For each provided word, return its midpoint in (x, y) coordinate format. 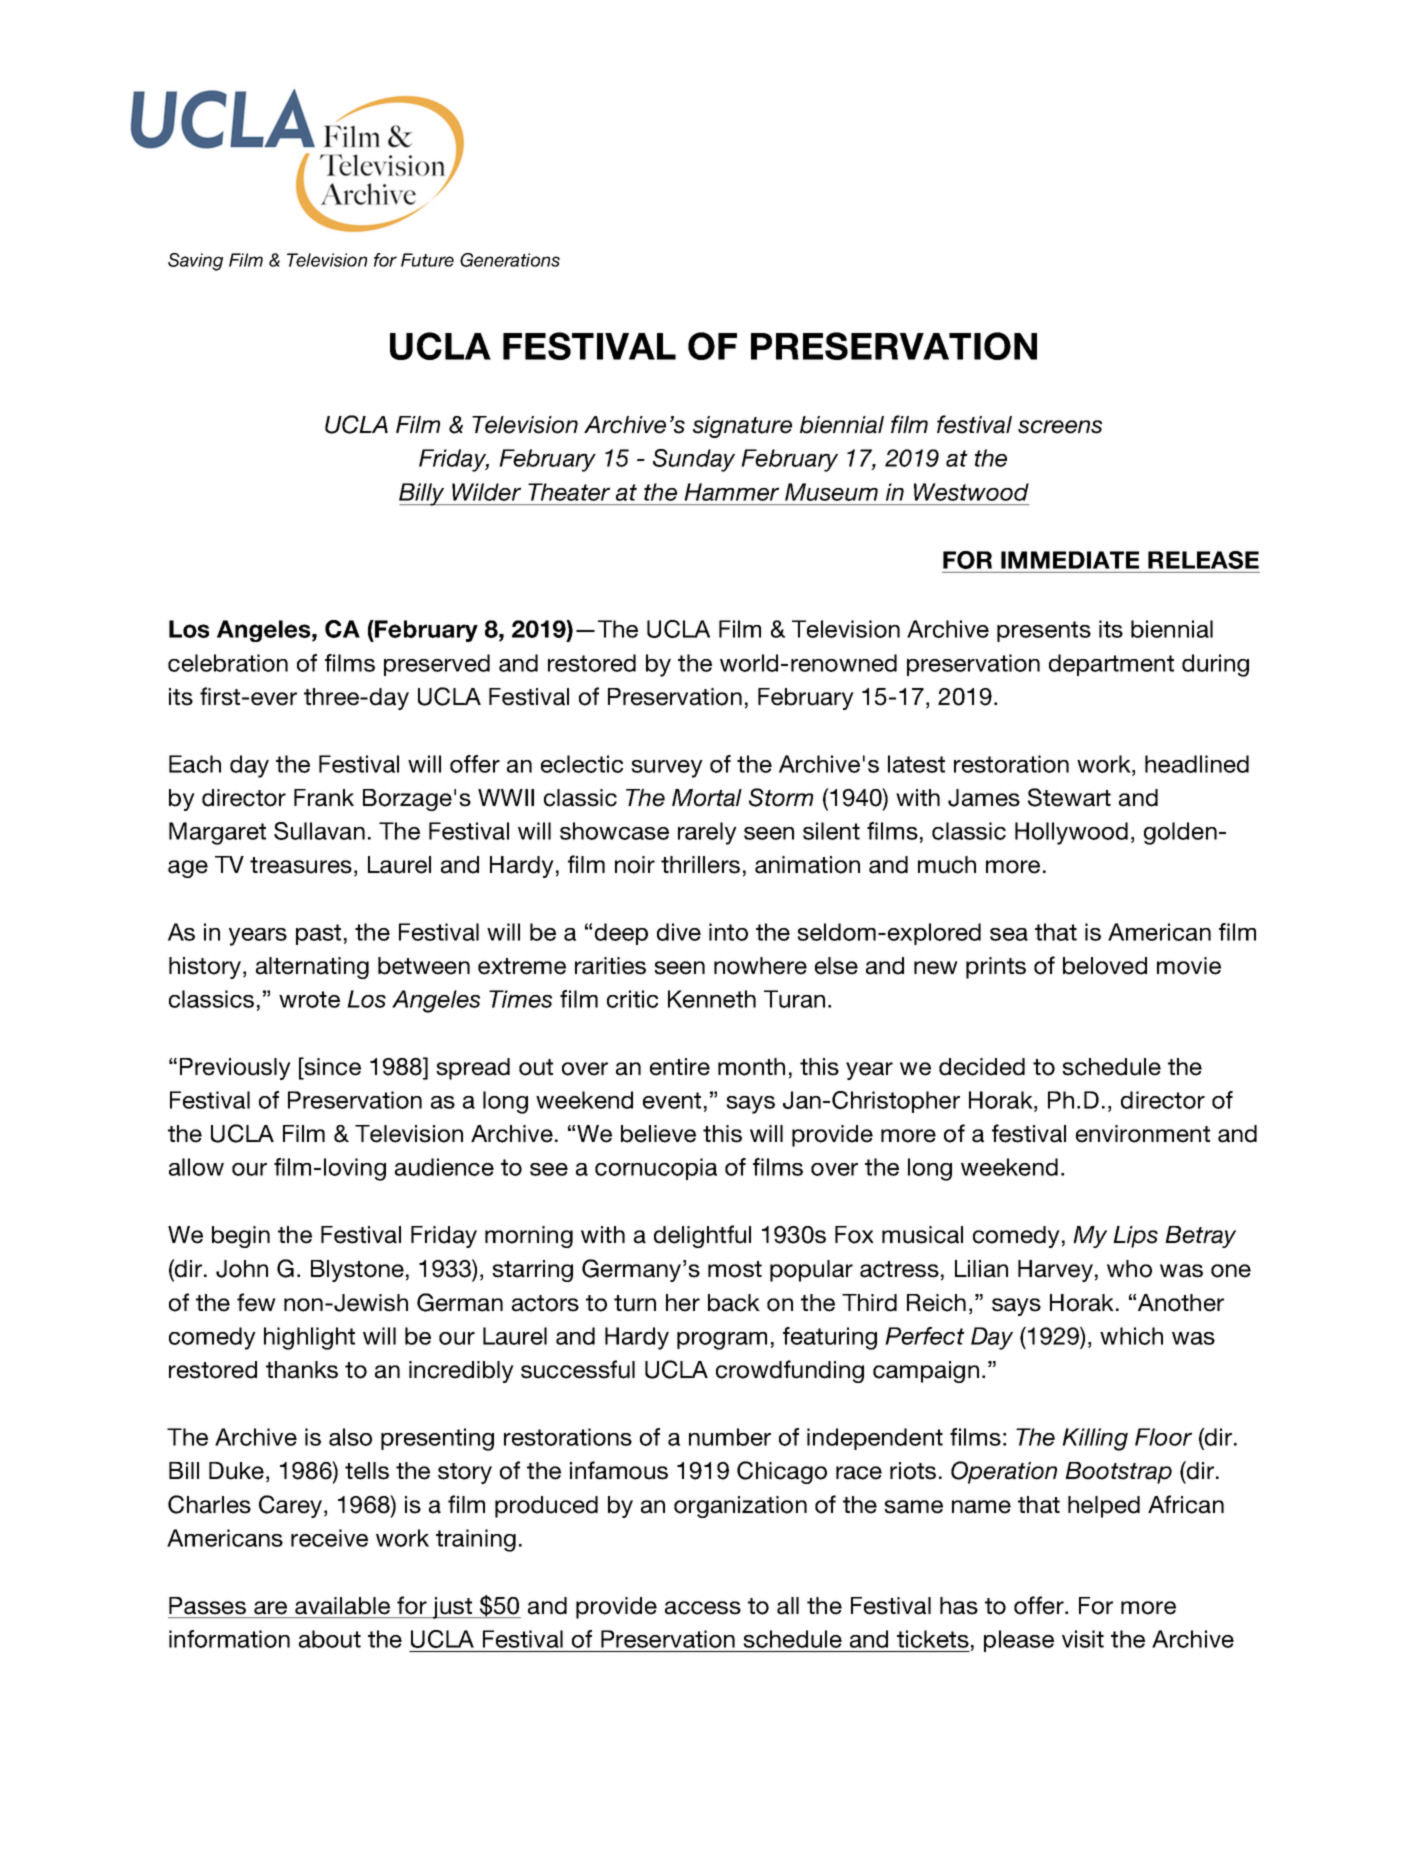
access (703, 1608)
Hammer (732, 492)
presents (1044, 631)
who (1129, 1269)
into (728, 932)
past (318, 934)
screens (1060, 427)
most (735, 1269)
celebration (228, 663)
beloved (1105, 966)
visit (1083, 1639)
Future (427, 260)
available (342, 1606)
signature (742, 427)
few (256, 1302)
